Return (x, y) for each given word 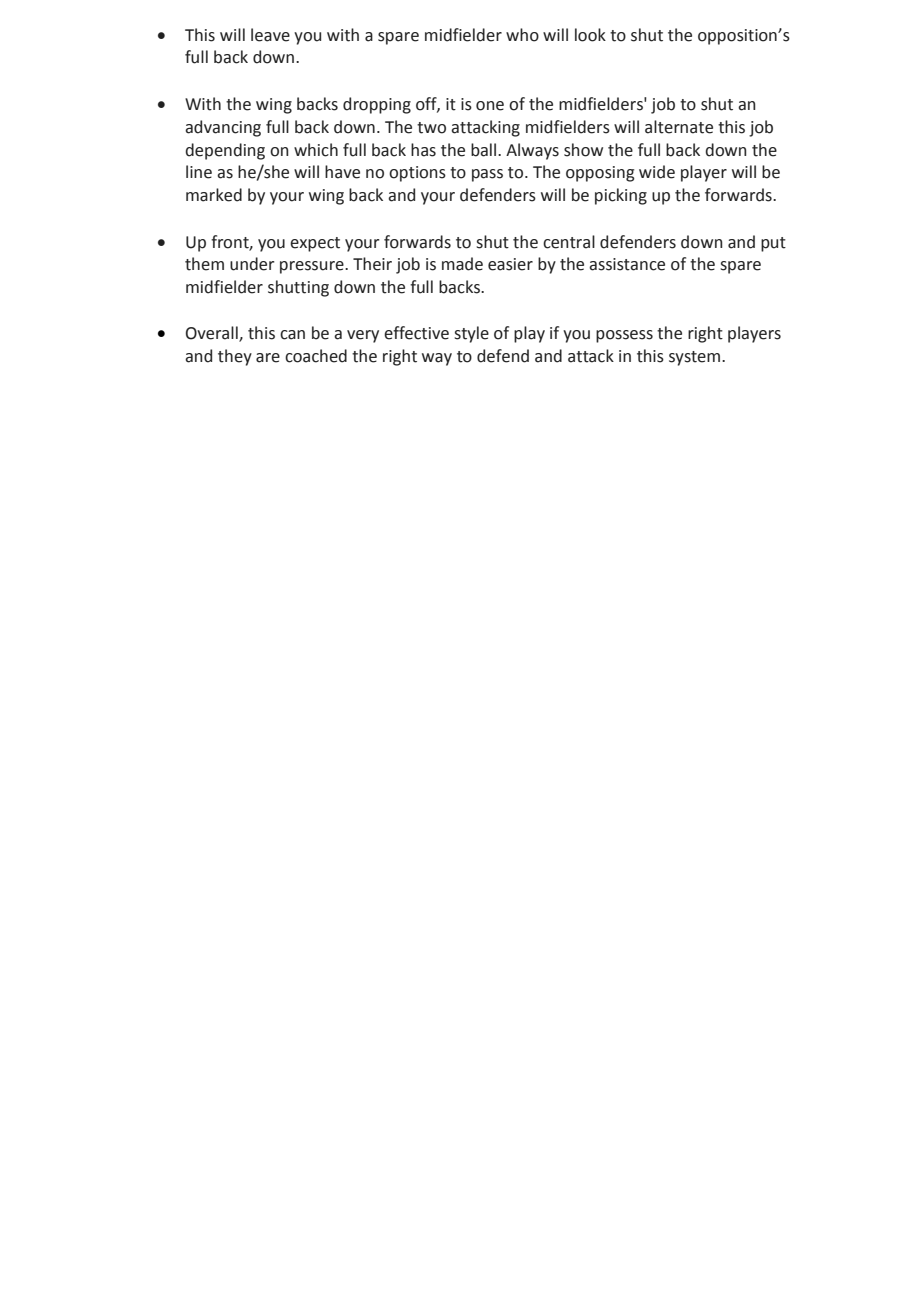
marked (214, 195)
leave (270, 35)
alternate (679, 127)
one (490, 106)
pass (487, 175)
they (235, 357)
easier (510, 264)
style (471, 334)
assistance (627, 264)
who (522, 35)
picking (621, 196)
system (696, 358)
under (252, 264)
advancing (223, 128)
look (590, 35)
